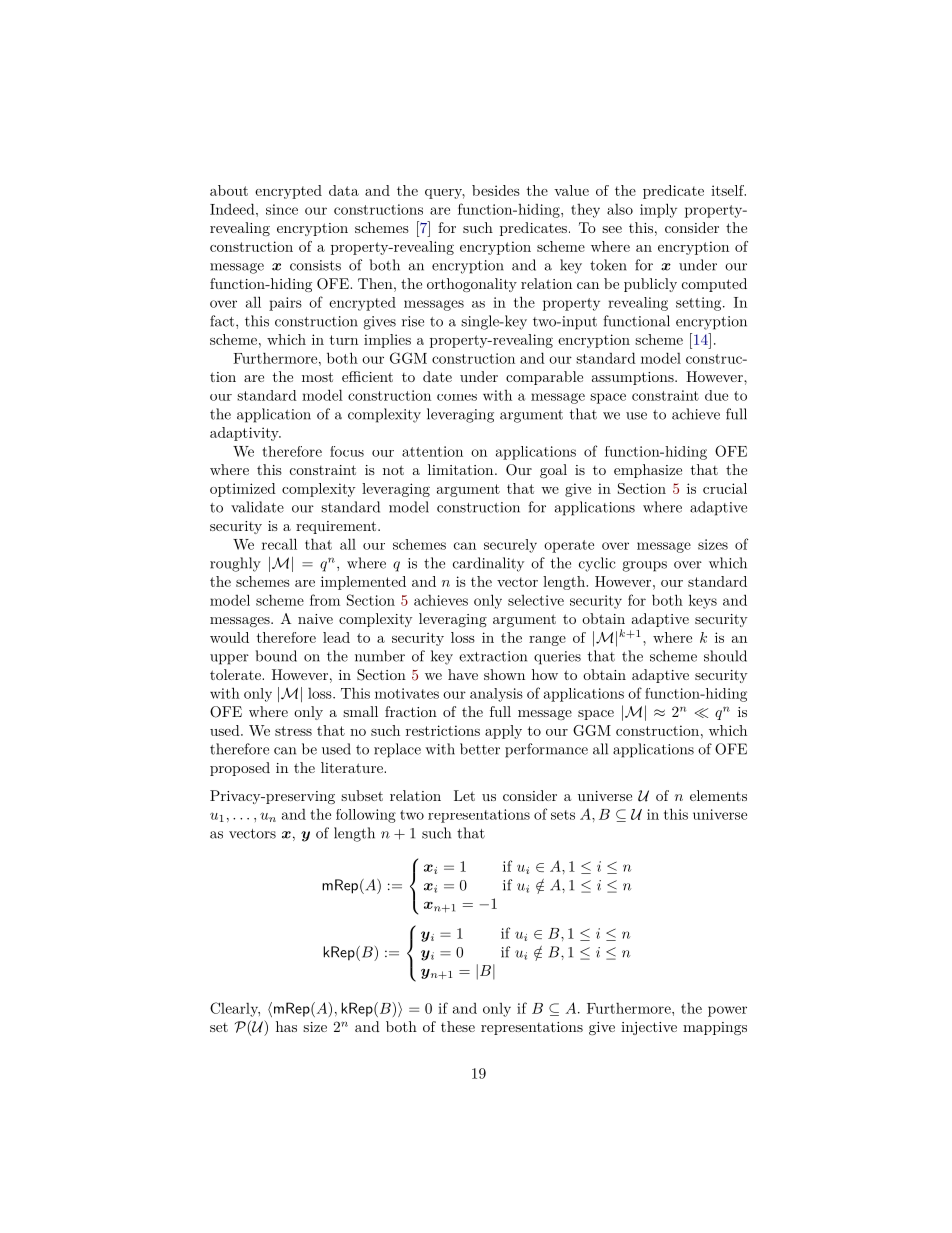 The width and height of the screenshot is (952, 1233). Describe the element at coordinates (725, 488) in the screenshot. I see `crucial` at that location.
